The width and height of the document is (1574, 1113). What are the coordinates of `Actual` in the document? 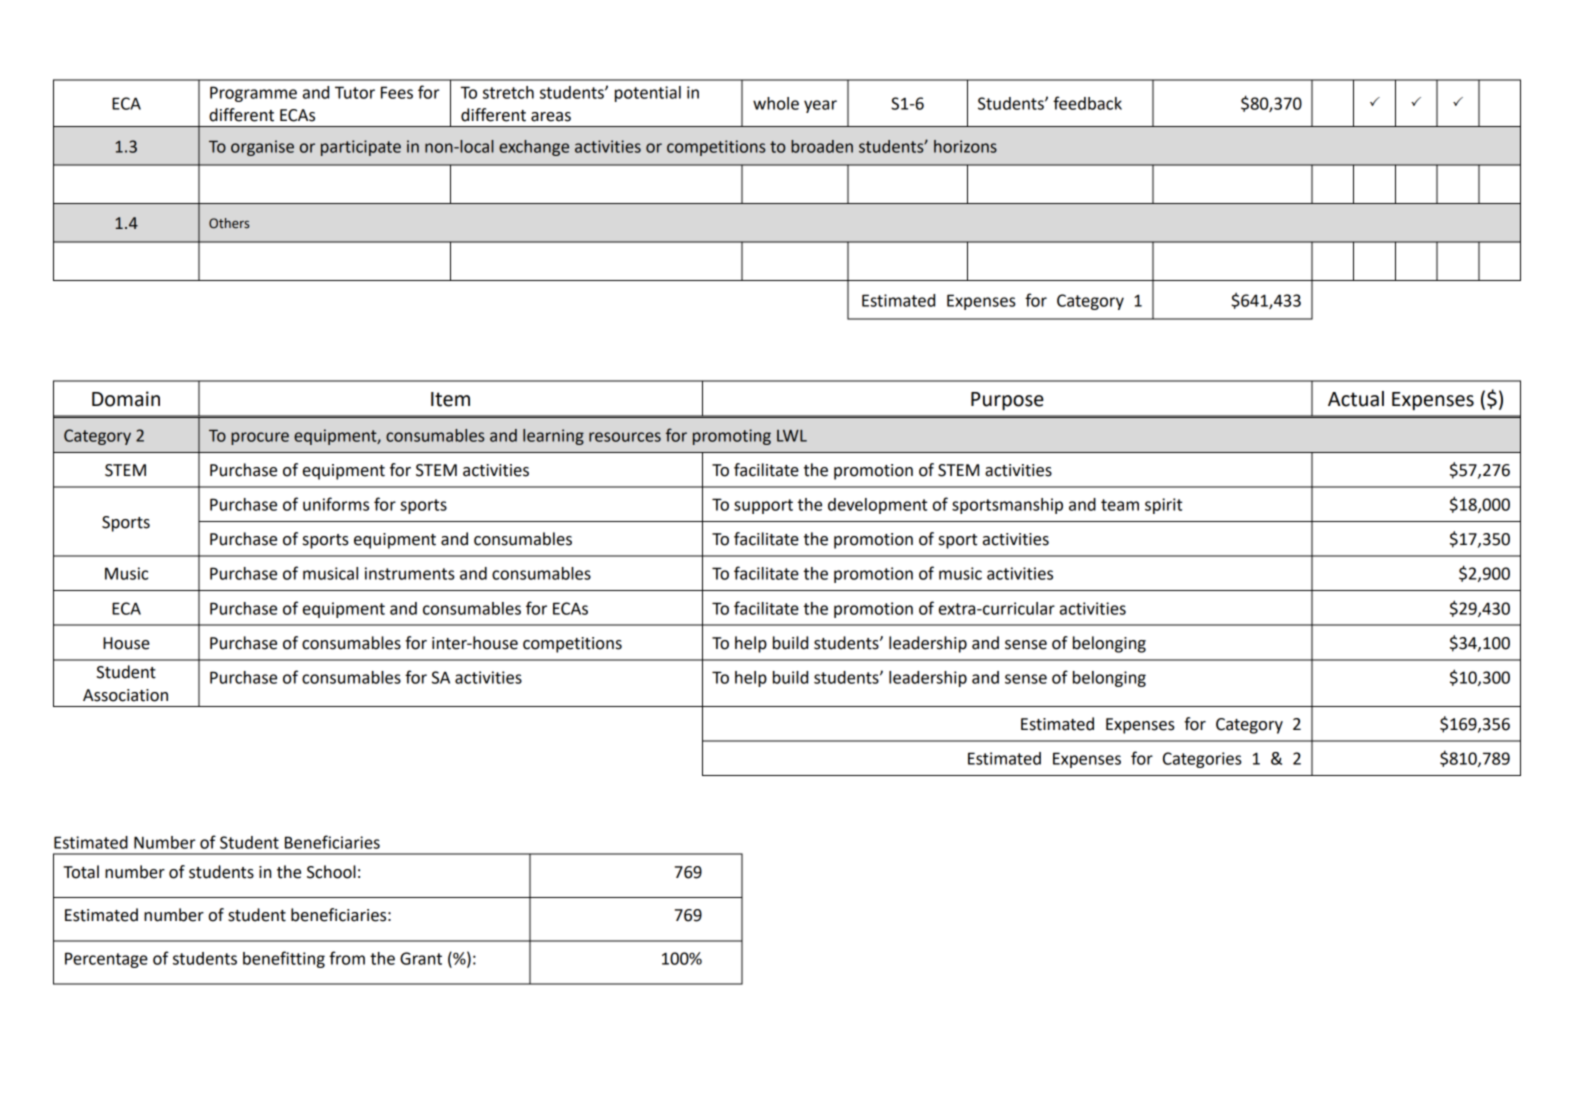 It's located at (1356, 399).
